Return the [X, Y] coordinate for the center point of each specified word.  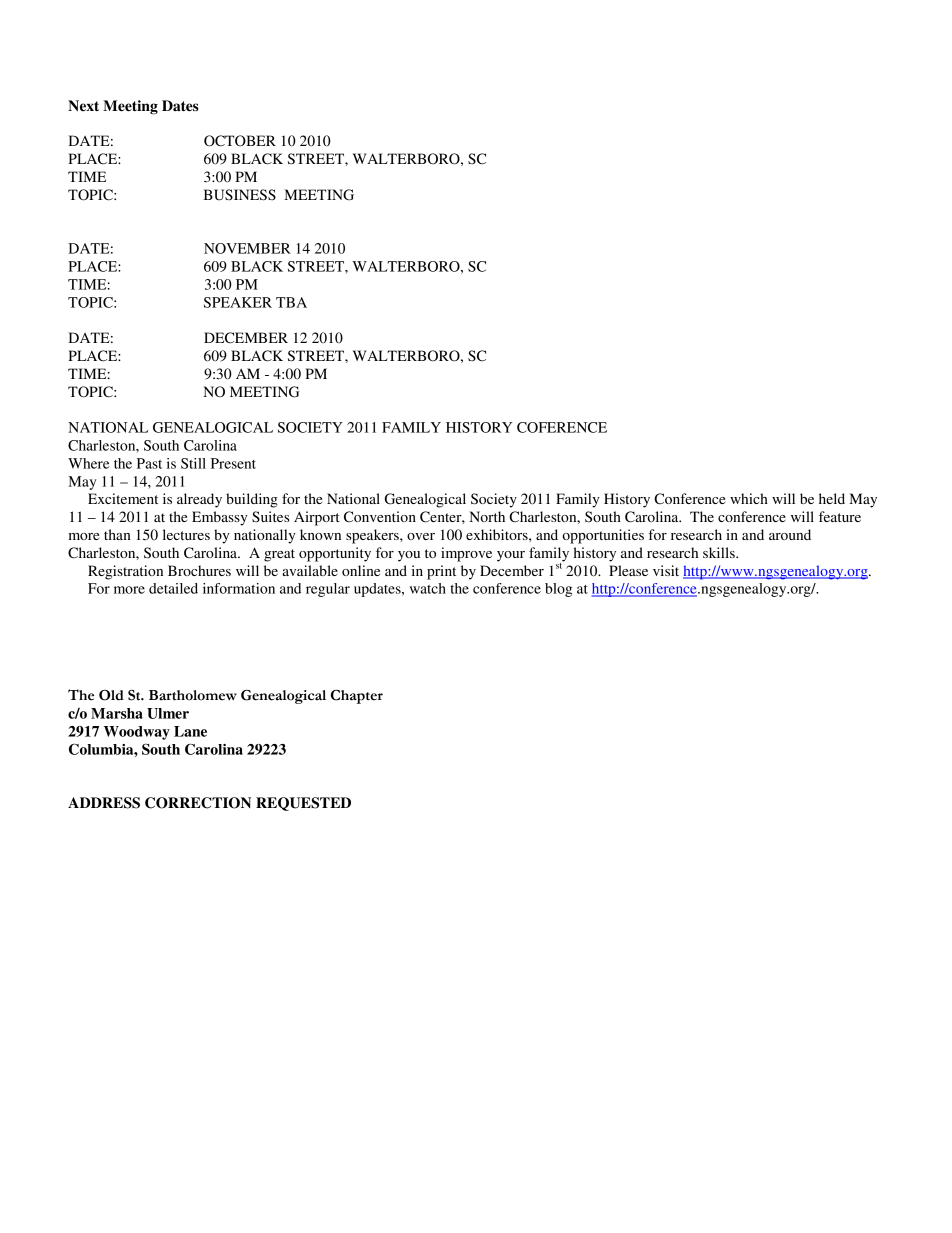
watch [428, 588]
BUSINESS [239, 195]
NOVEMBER [247, 248]
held [832, 498]
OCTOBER [240, 141]
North [487, 516]
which [749, 498]
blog [558, 590]
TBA [291, 302]
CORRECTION [198, 803]
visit [666, 570]
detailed [173, 588]
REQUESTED [303, 804]
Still [193, 463]
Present [233, 463]
